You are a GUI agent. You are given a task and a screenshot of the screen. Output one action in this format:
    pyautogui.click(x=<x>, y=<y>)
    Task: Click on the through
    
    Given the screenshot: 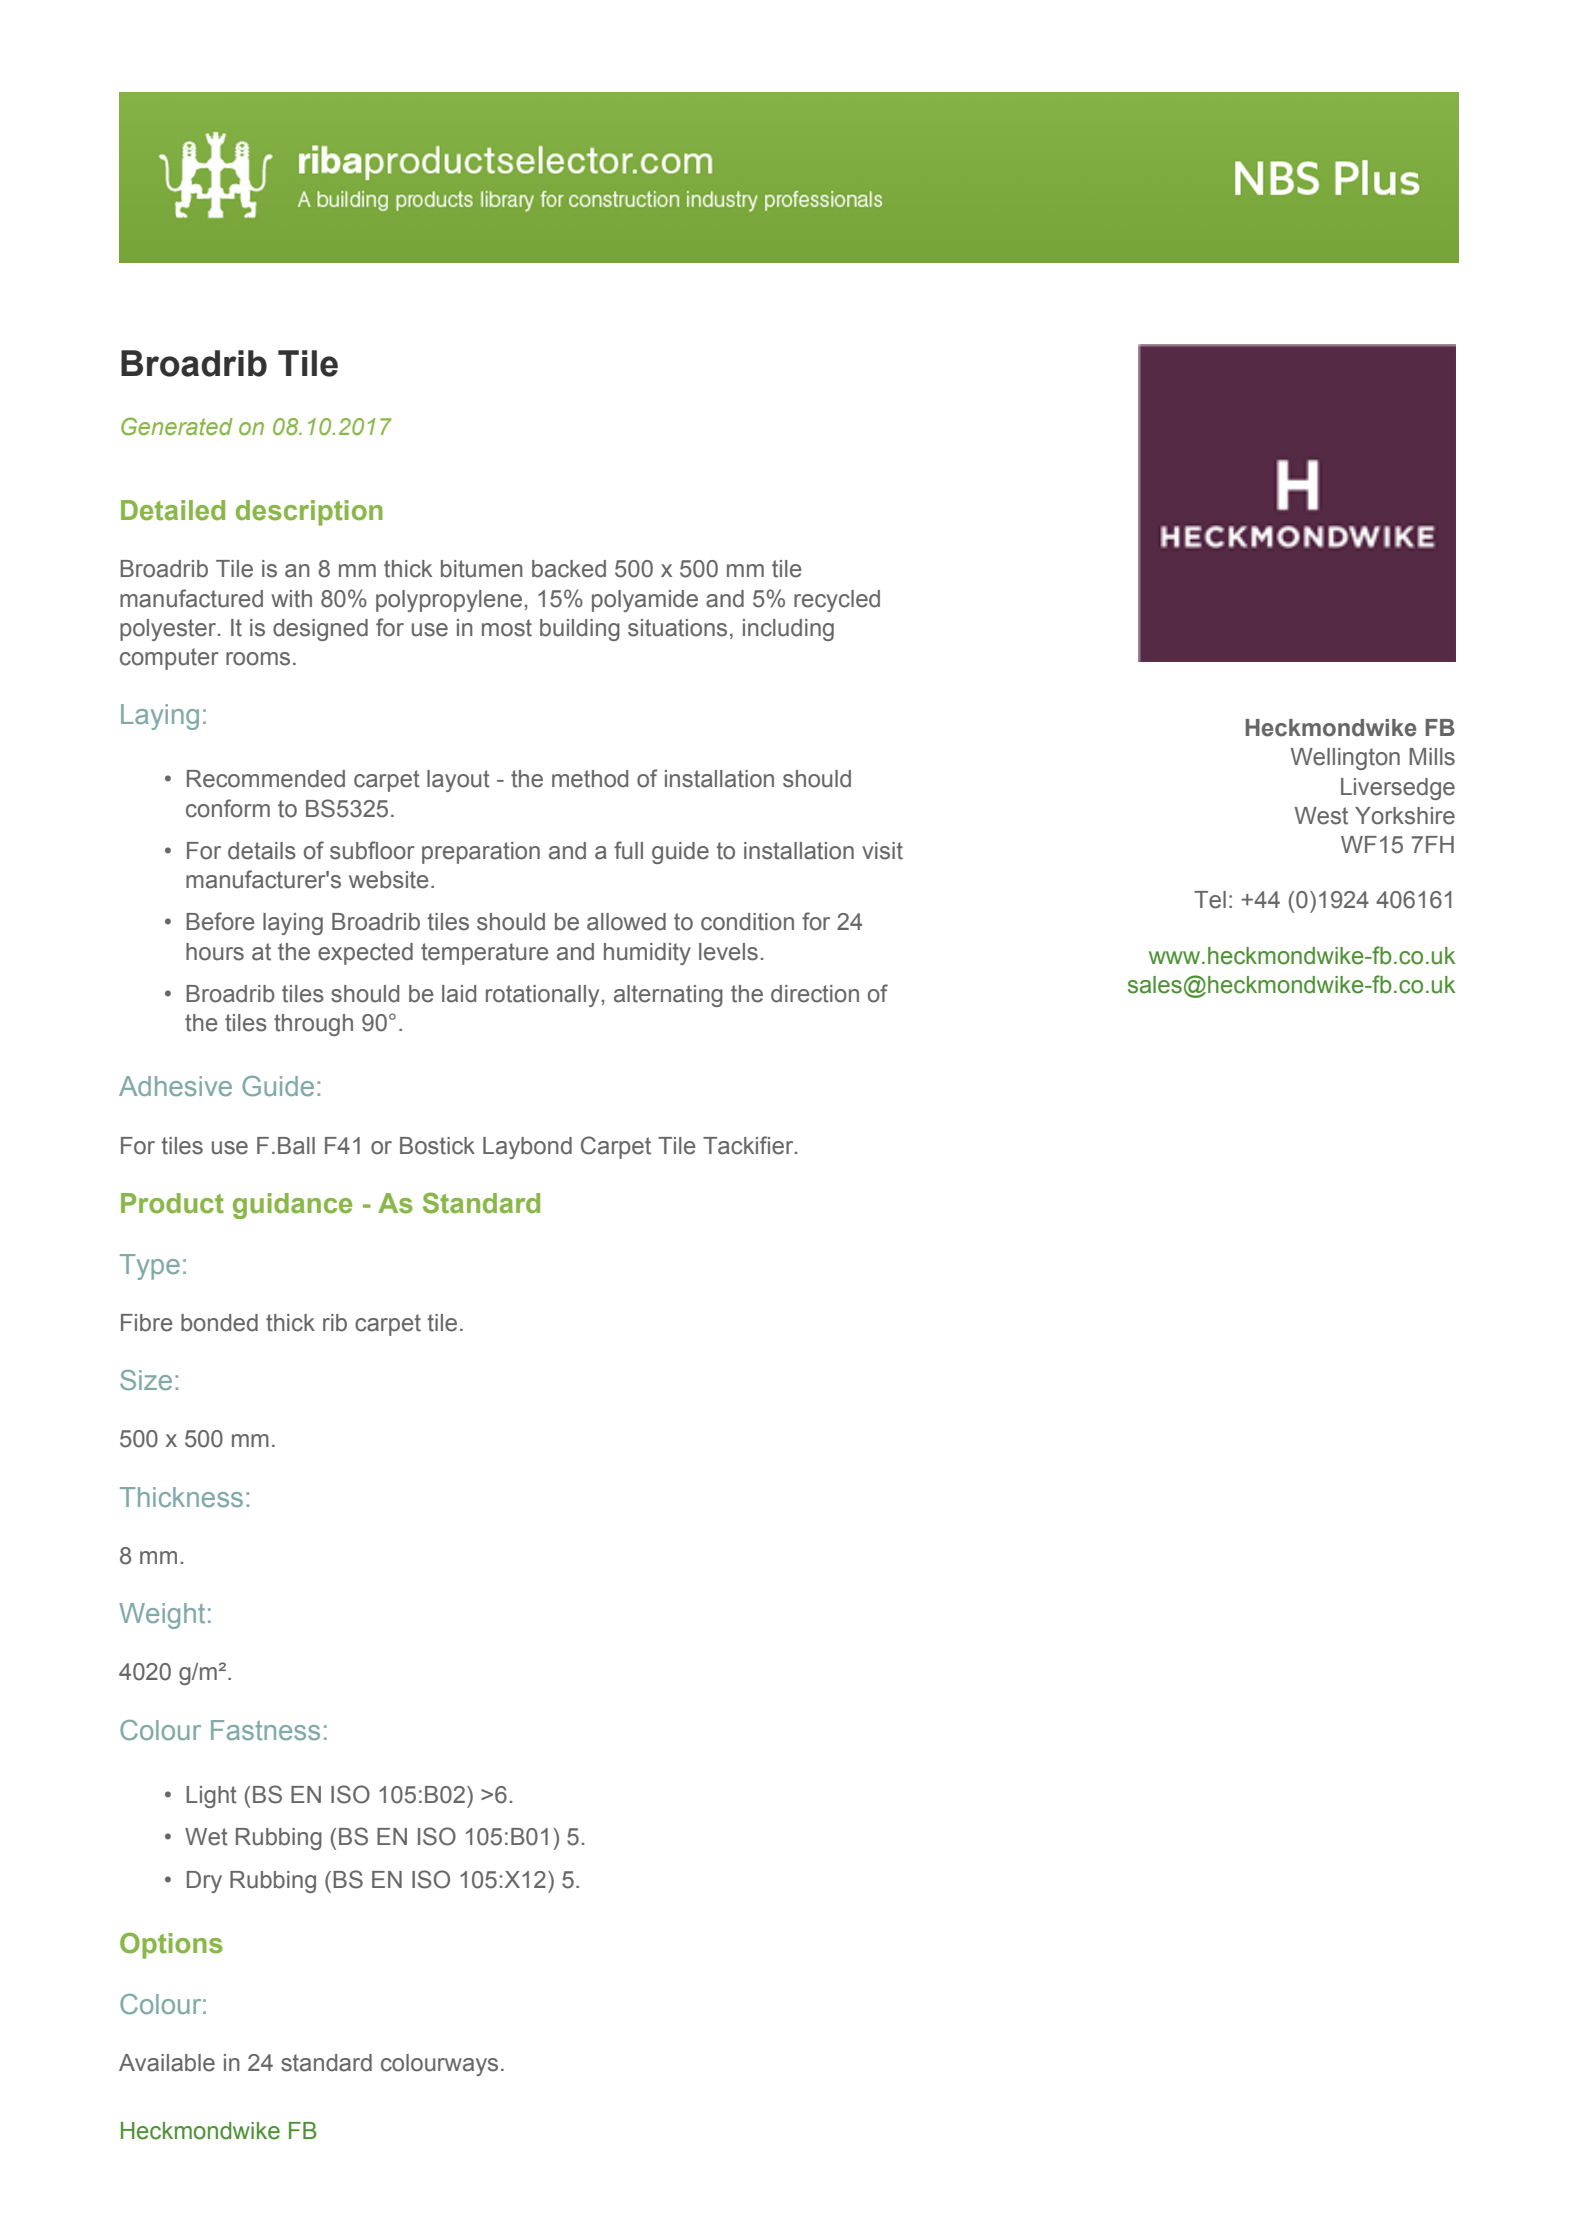 What is the action you would take?
    pyautogui.click(x=313, y=1025)
